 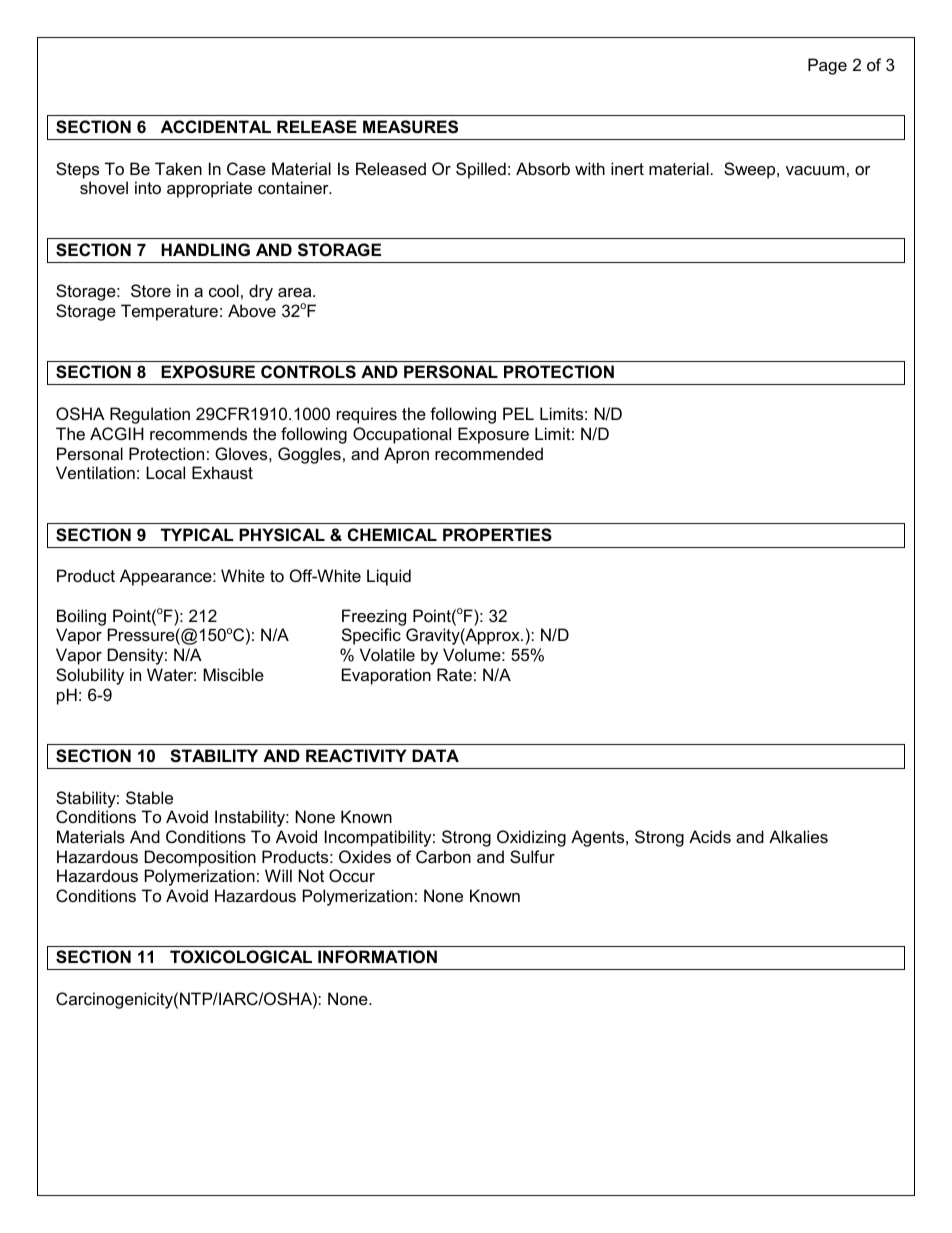 I want to click on Page, so click(x=827, y=66).
